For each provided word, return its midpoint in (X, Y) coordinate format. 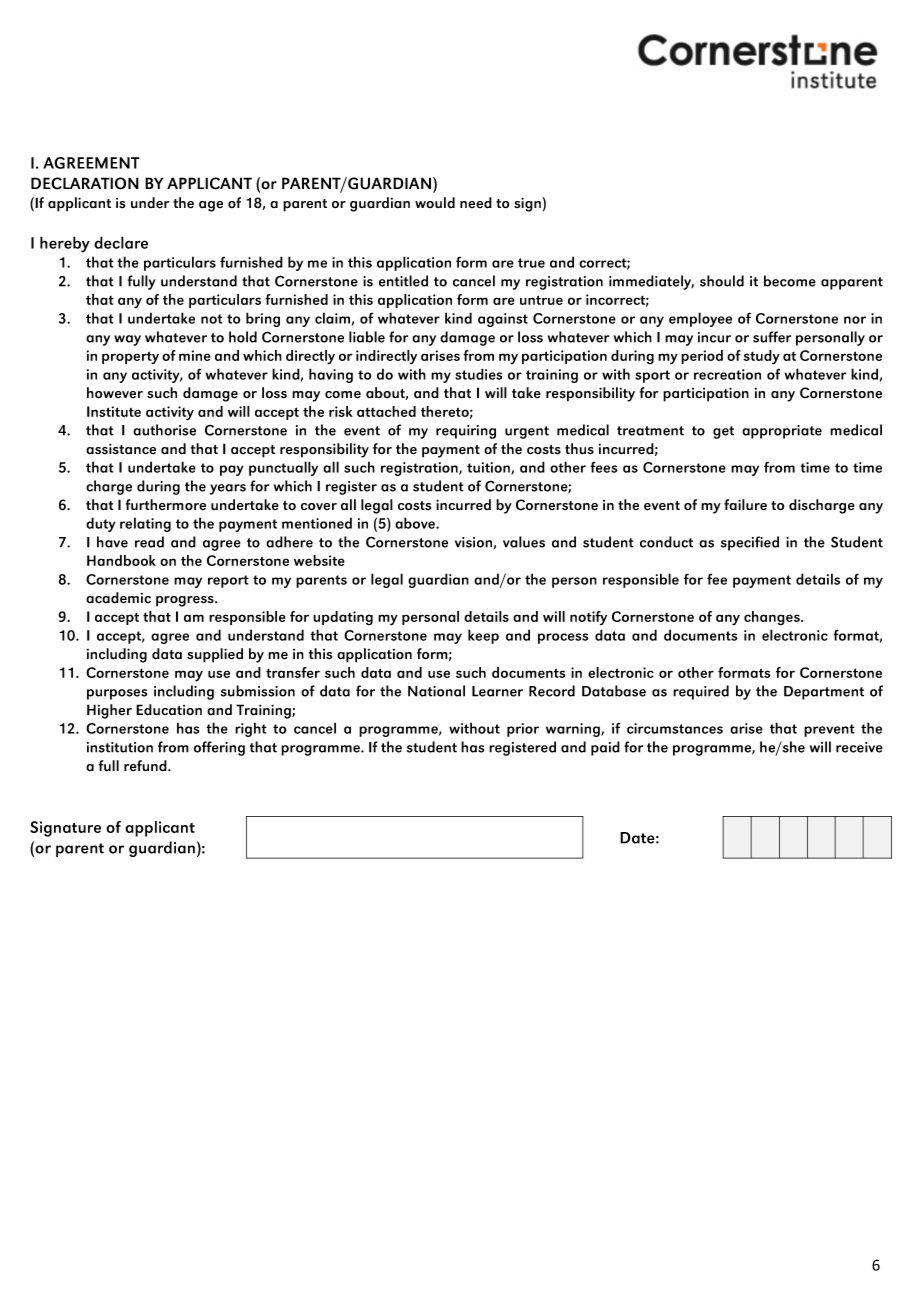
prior (523, 730)
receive (859, 747)
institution (120, 747)
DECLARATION (85, 183)
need (476, 203)
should (722, 281)
